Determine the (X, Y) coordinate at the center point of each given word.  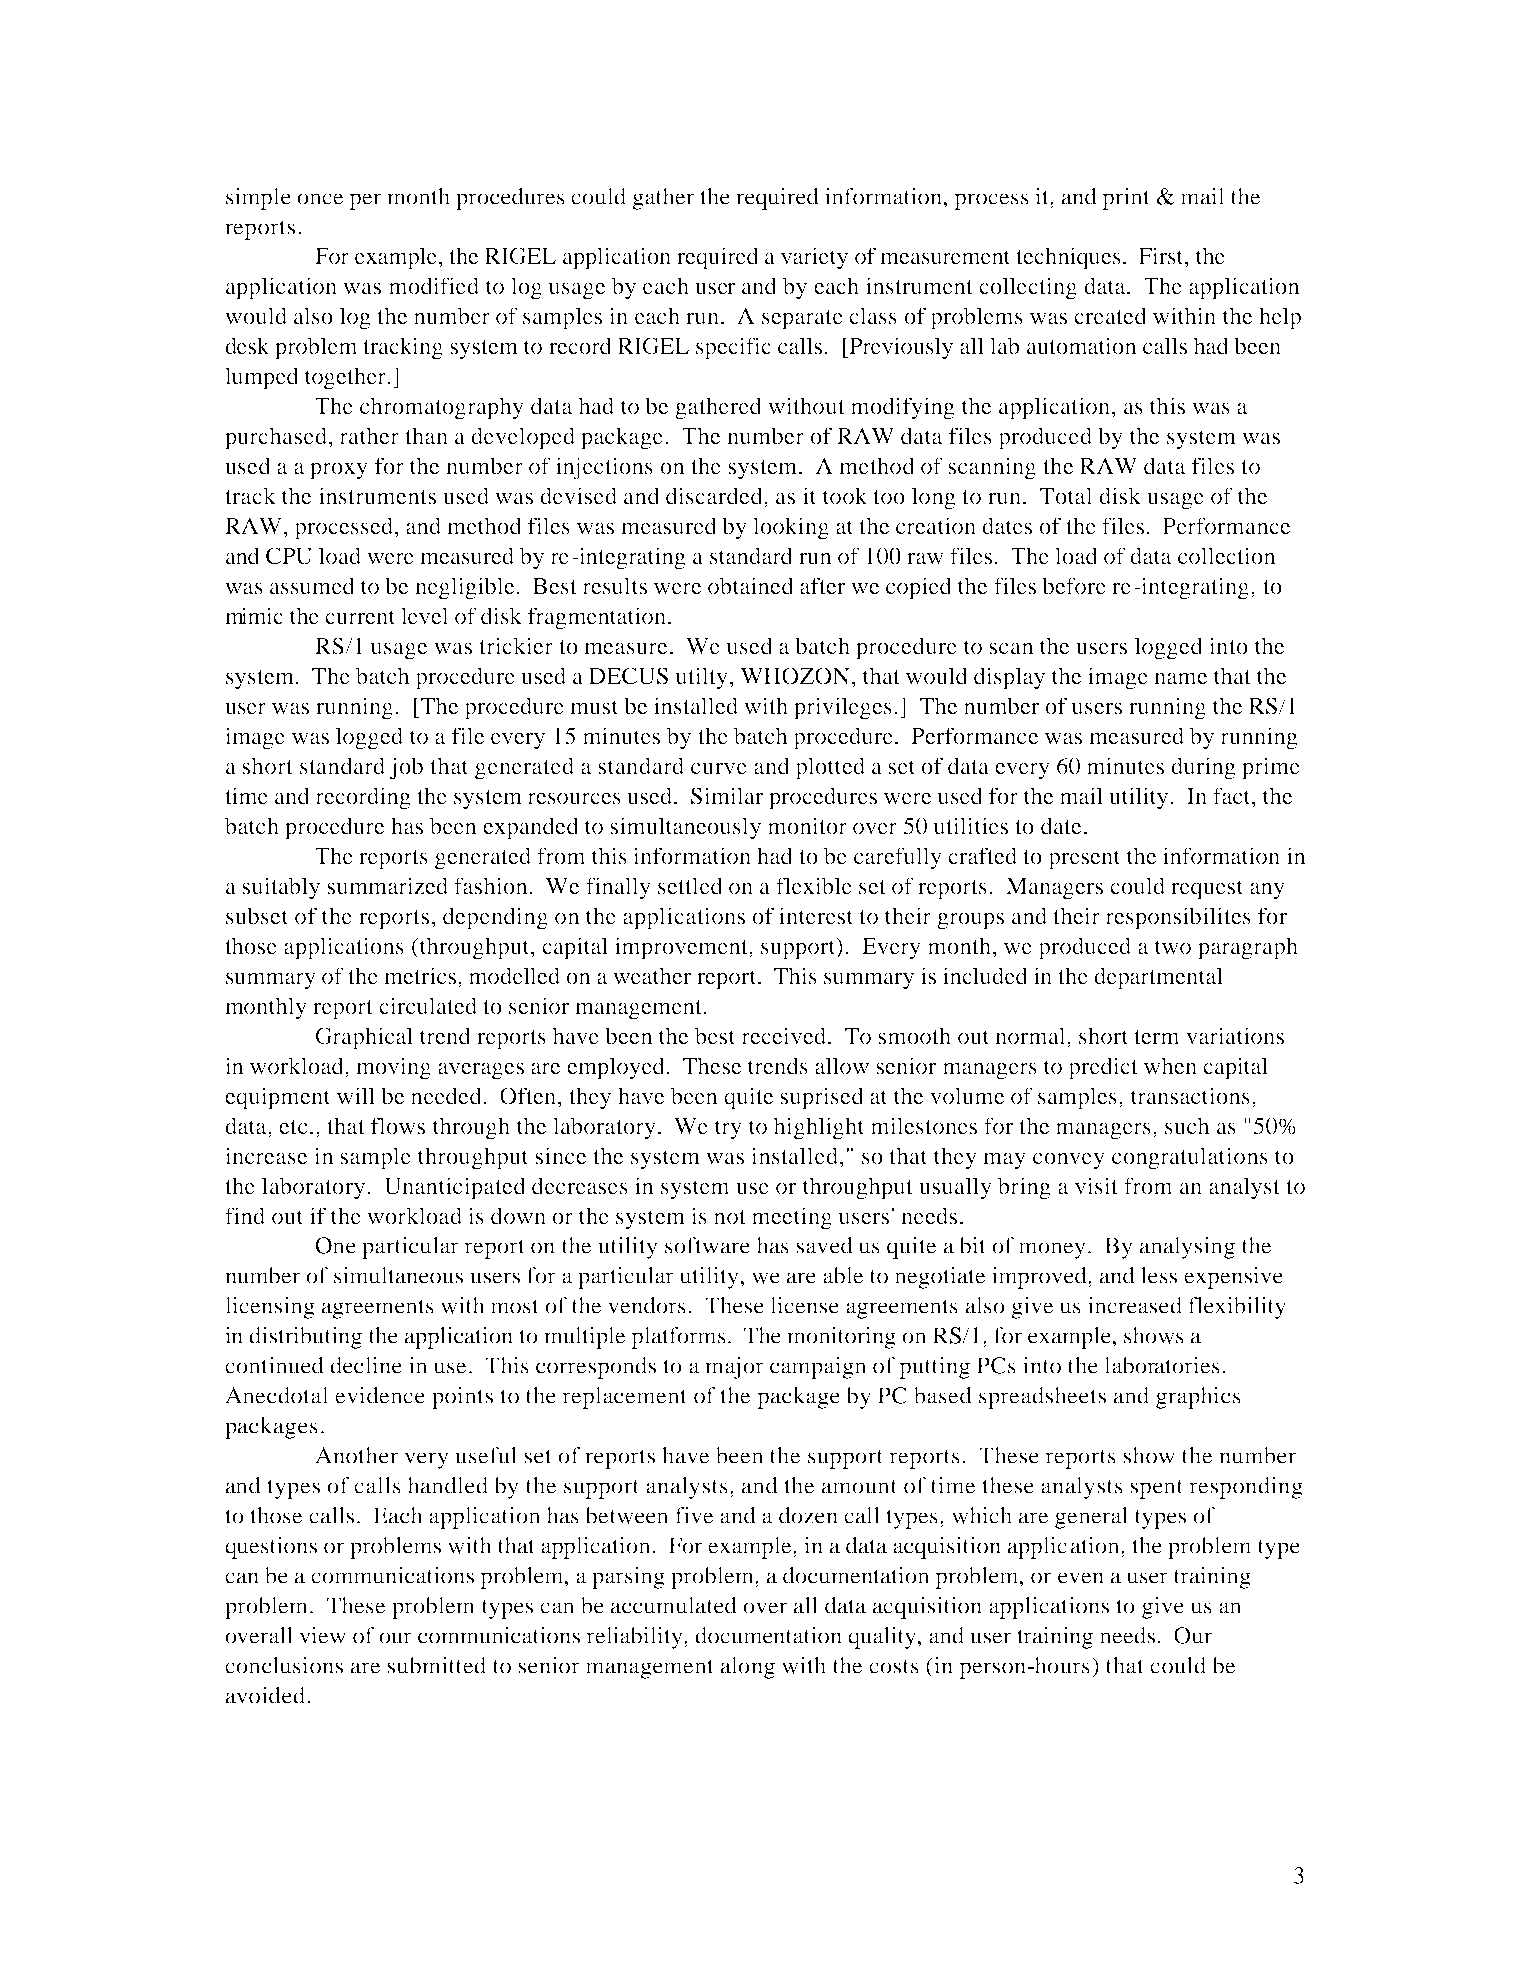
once (320, 199)
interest (816, 915)
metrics (420, 975)
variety (814, 258)
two (1173, 947)
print (1126, 199)
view (322, 1635)
